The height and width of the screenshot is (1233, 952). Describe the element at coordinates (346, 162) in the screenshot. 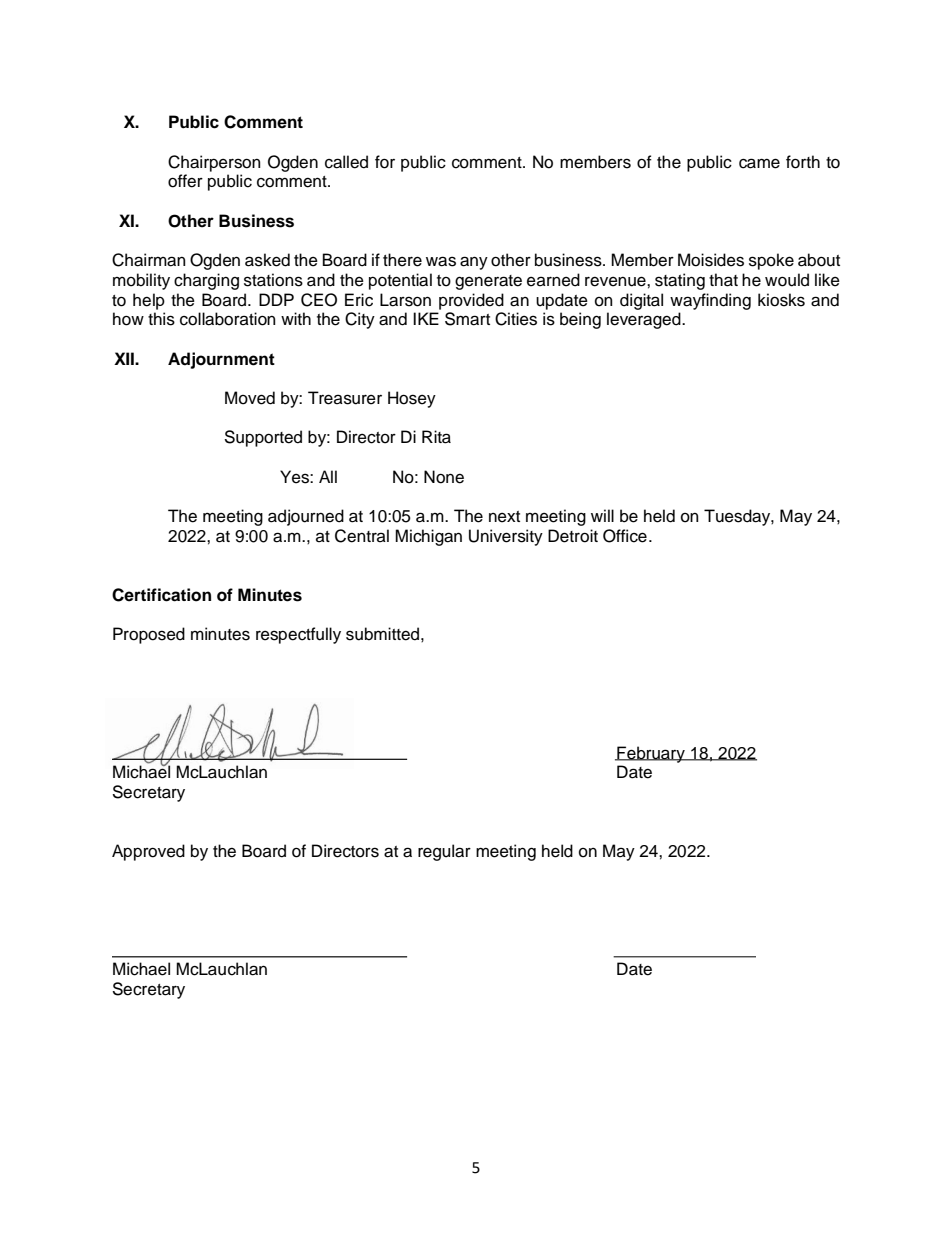

I see `called` at that location.
